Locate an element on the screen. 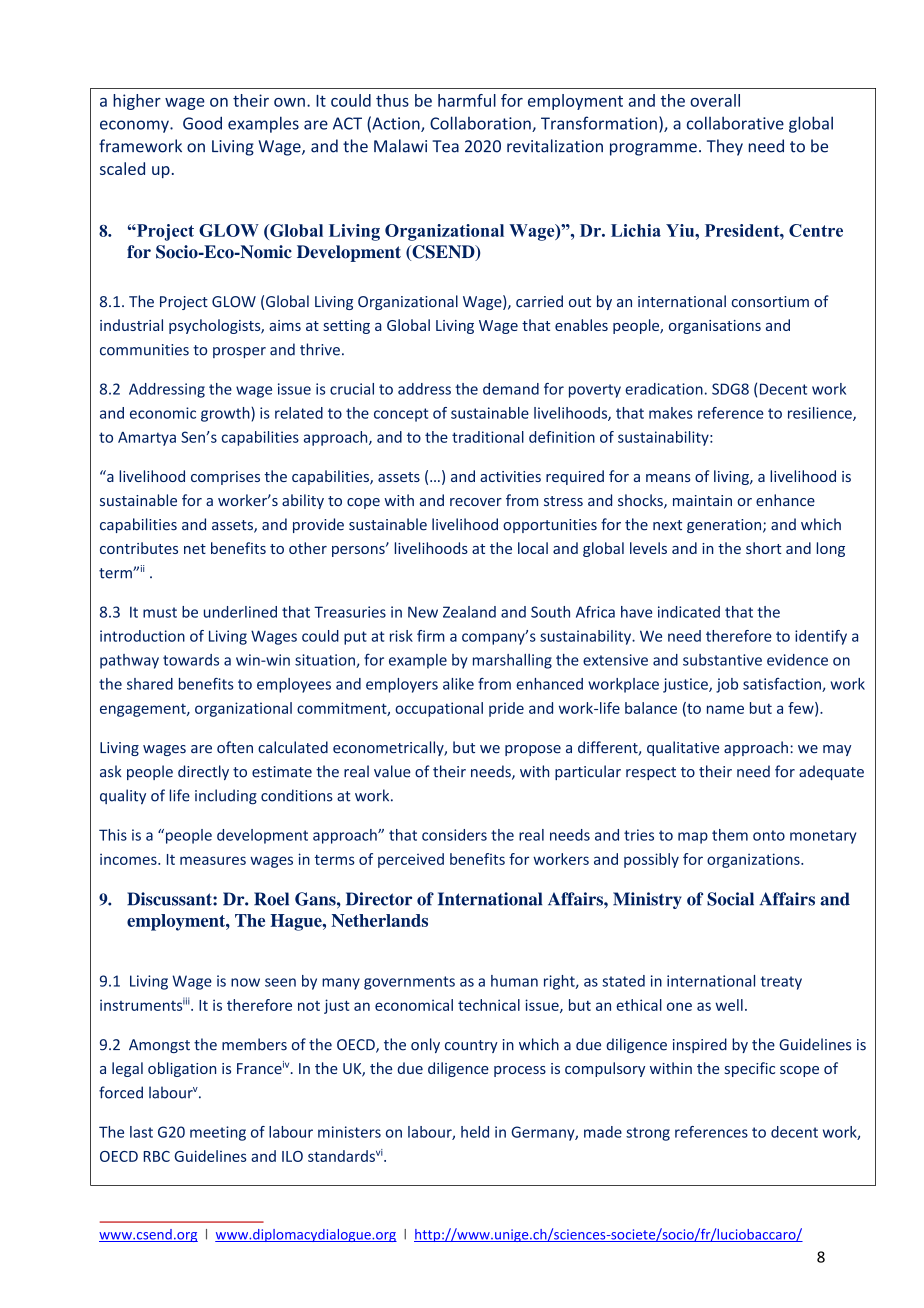 The height and width of the screenshot is (1308, 924). collaborative is located at coordinates (735, 123).
